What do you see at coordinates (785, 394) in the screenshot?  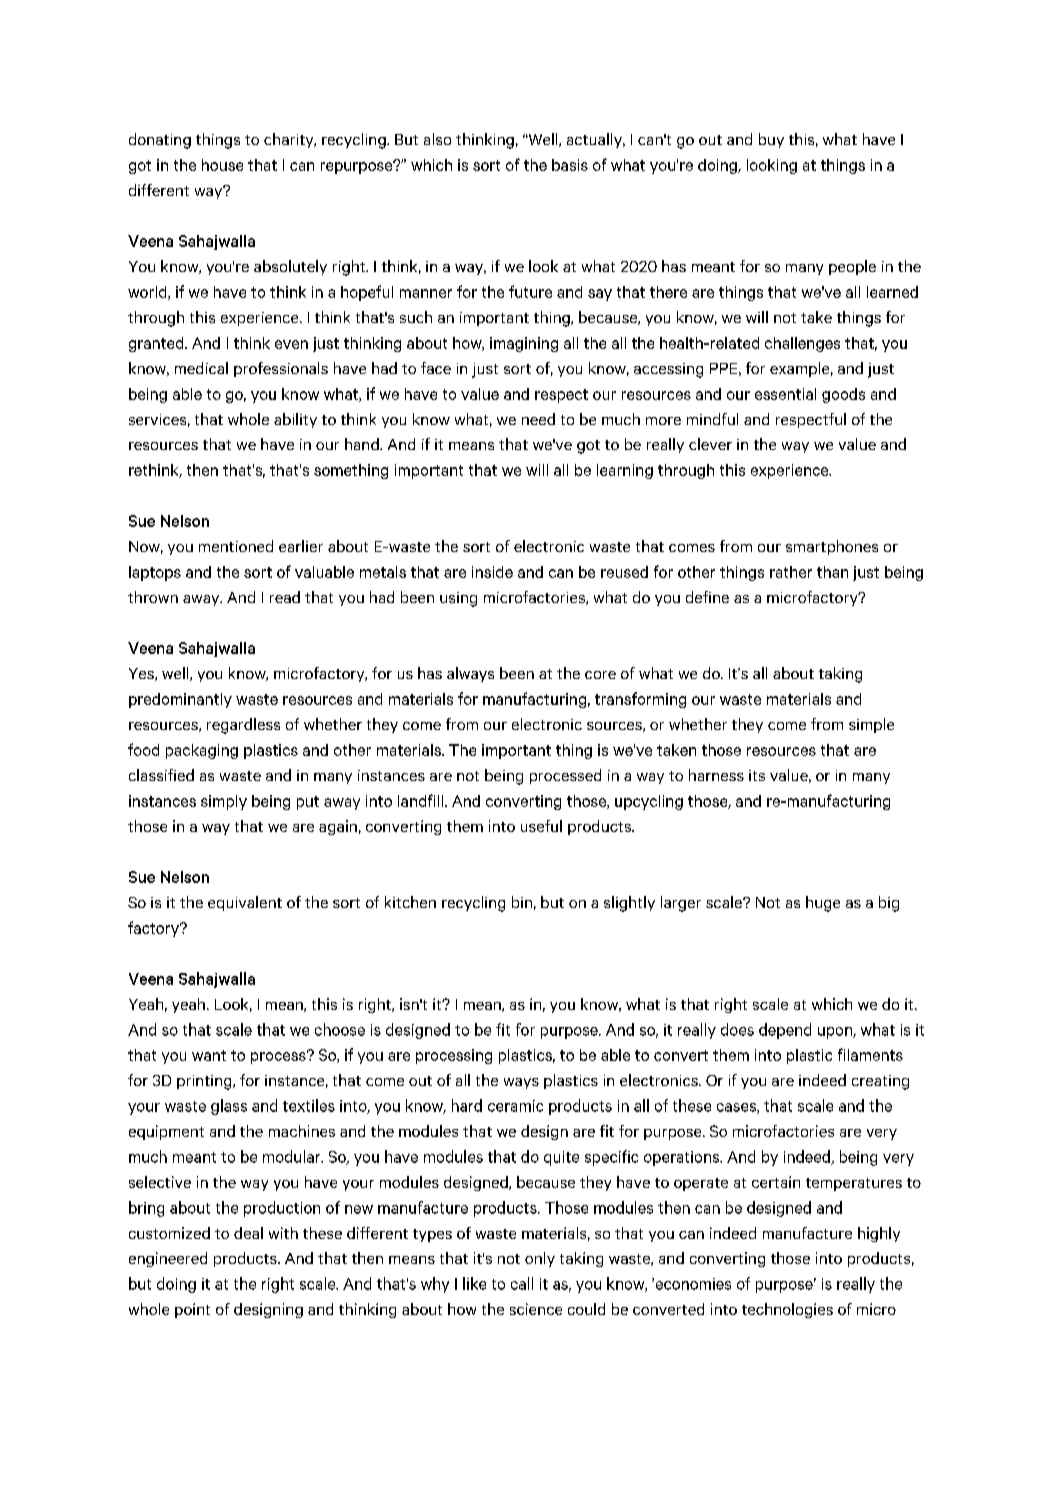 I see `essential` at bounding box center [785, 394].
